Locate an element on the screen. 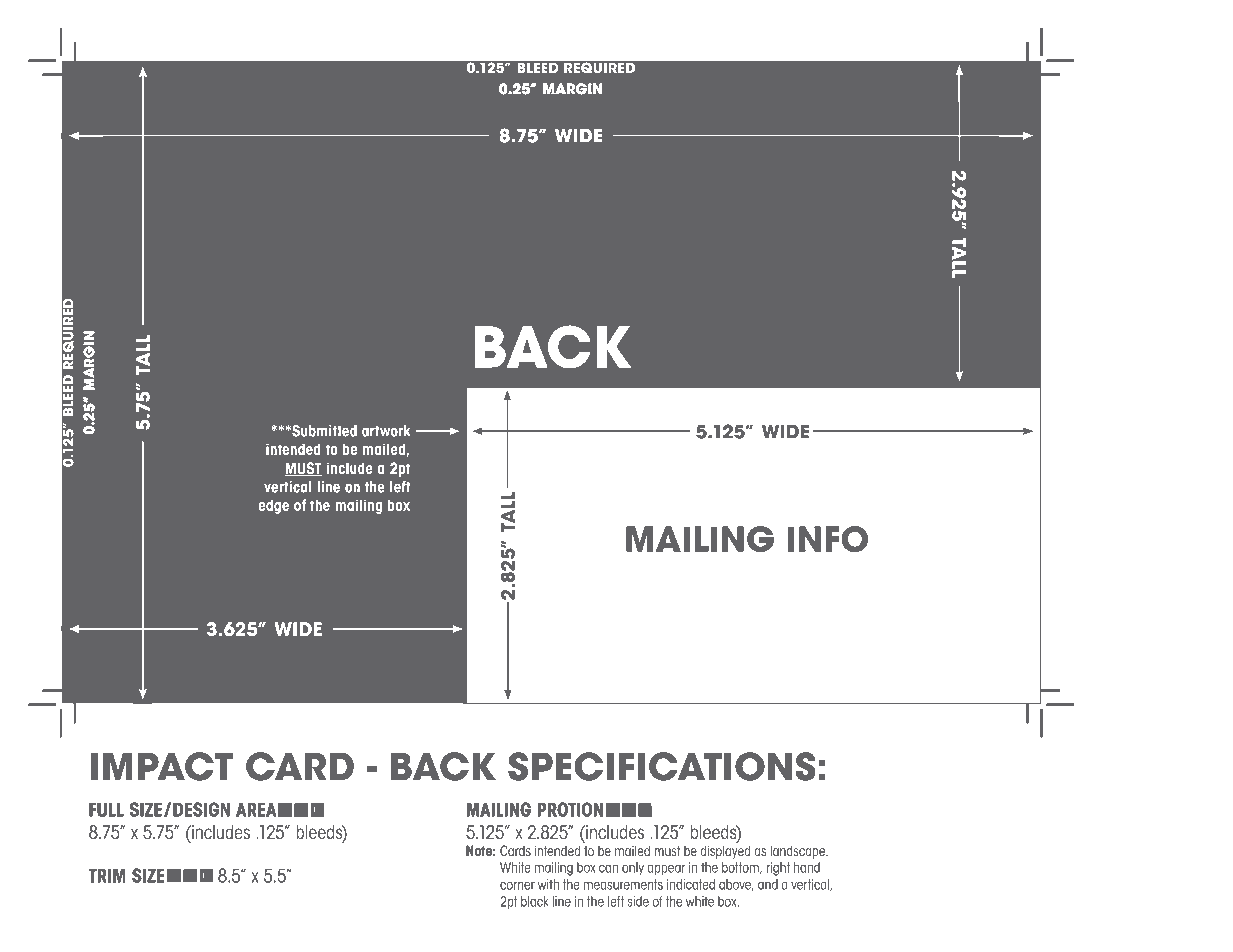  SPECIFICATIONS is located at coordinates (661, 766).
